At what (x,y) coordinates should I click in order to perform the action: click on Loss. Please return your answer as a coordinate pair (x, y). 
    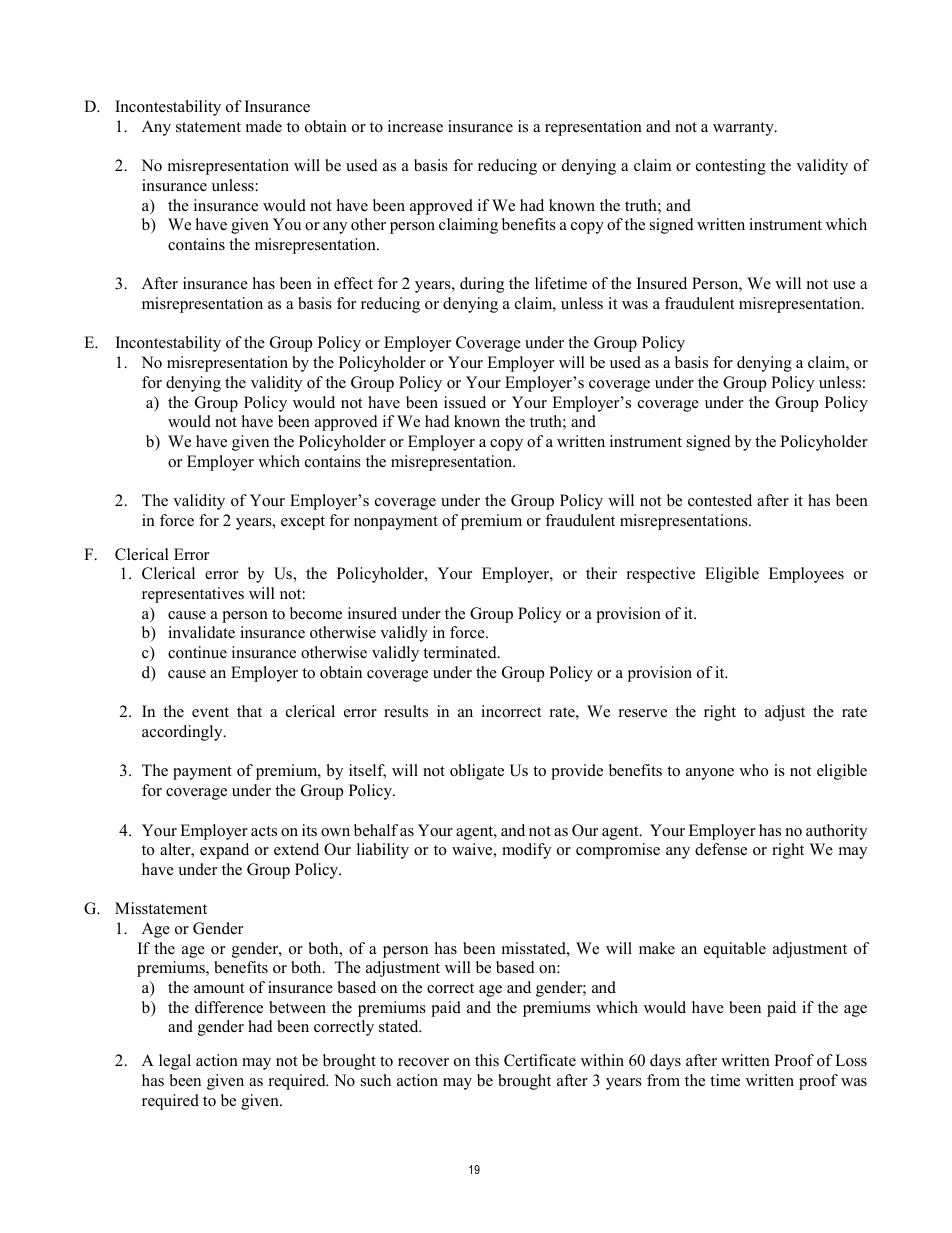
    Looking at the image, I should click on (851, 1060).
